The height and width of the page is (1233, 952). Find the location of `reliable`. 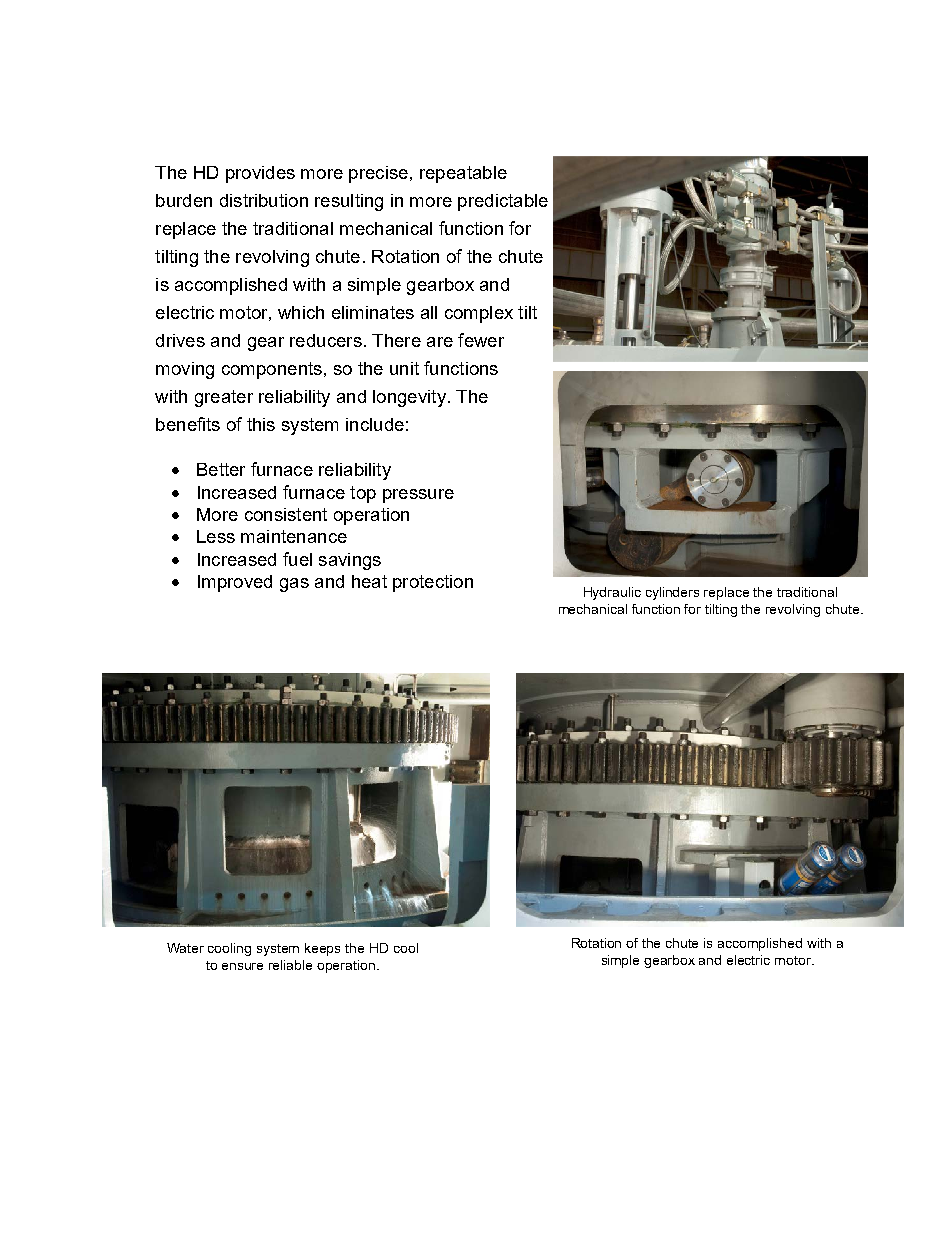

reliable is located at coordinates (290, 965).
